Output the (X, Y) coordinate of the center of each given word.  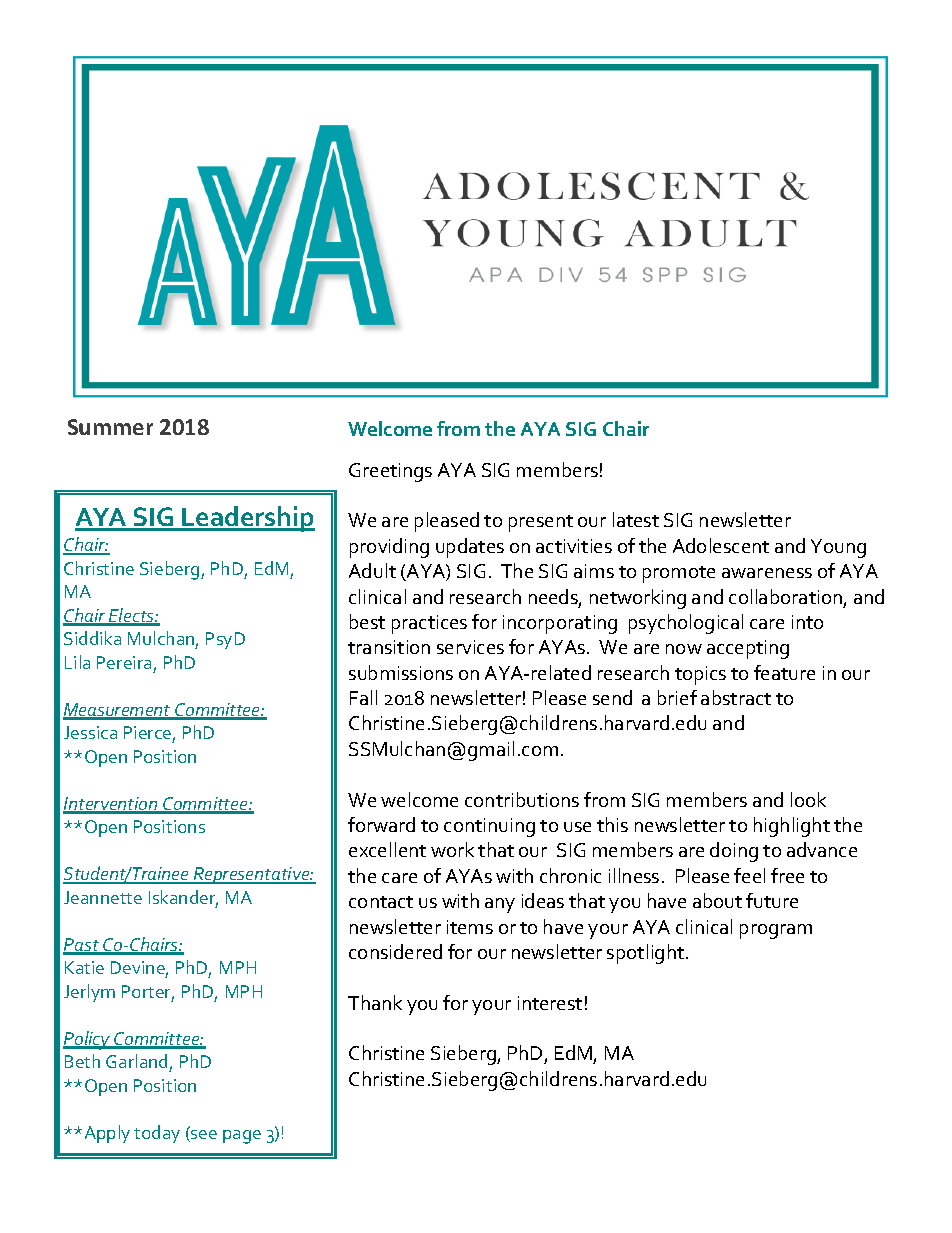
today (157, 1134)
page (242, 1137)
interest (550, 1003)
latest (636, 519)
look (808, 799)
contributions (522, 799)
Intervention (111, 805)
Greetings (390, 472)
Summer (110, 427)
